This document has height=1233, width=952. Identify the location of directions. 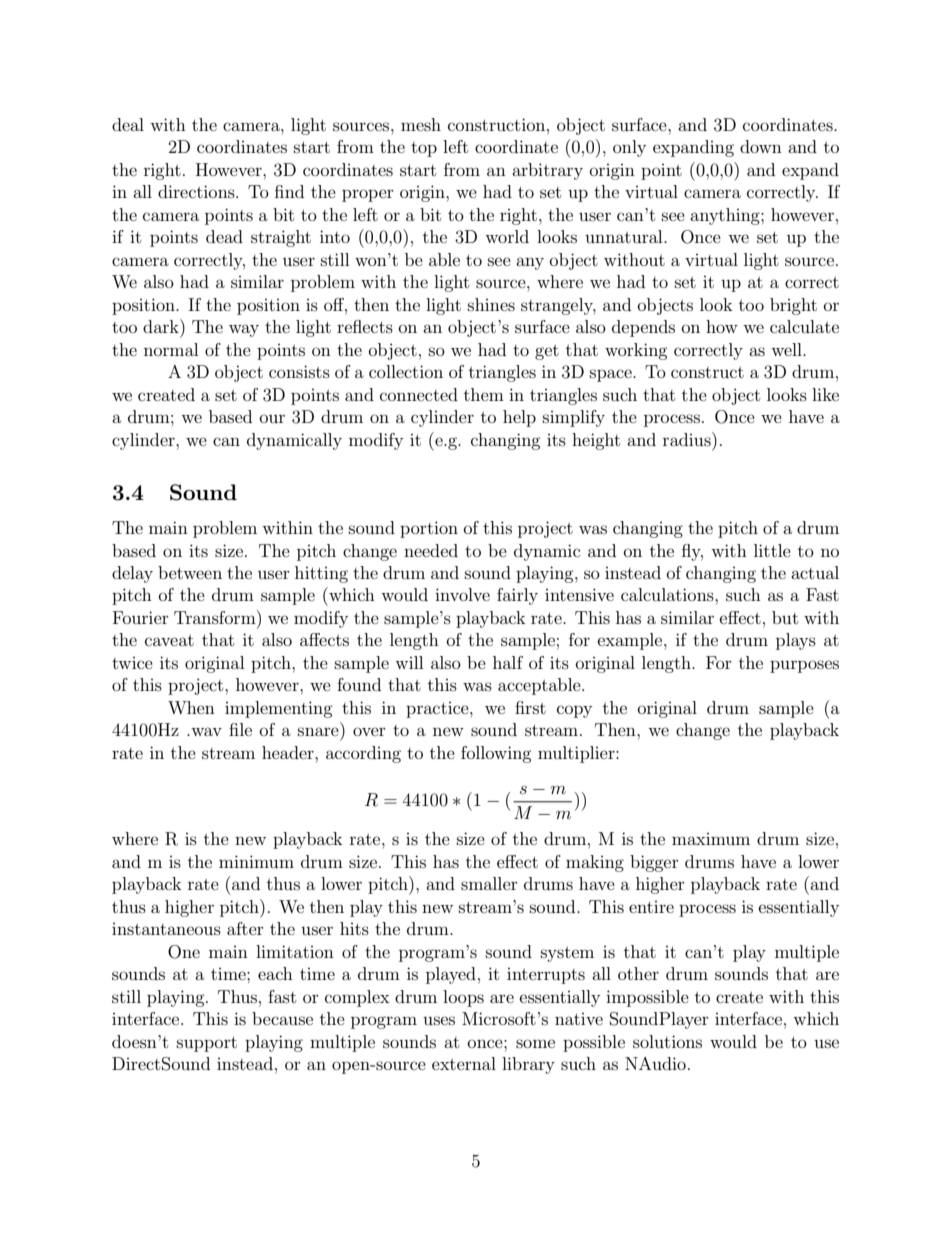
(197, 191).
